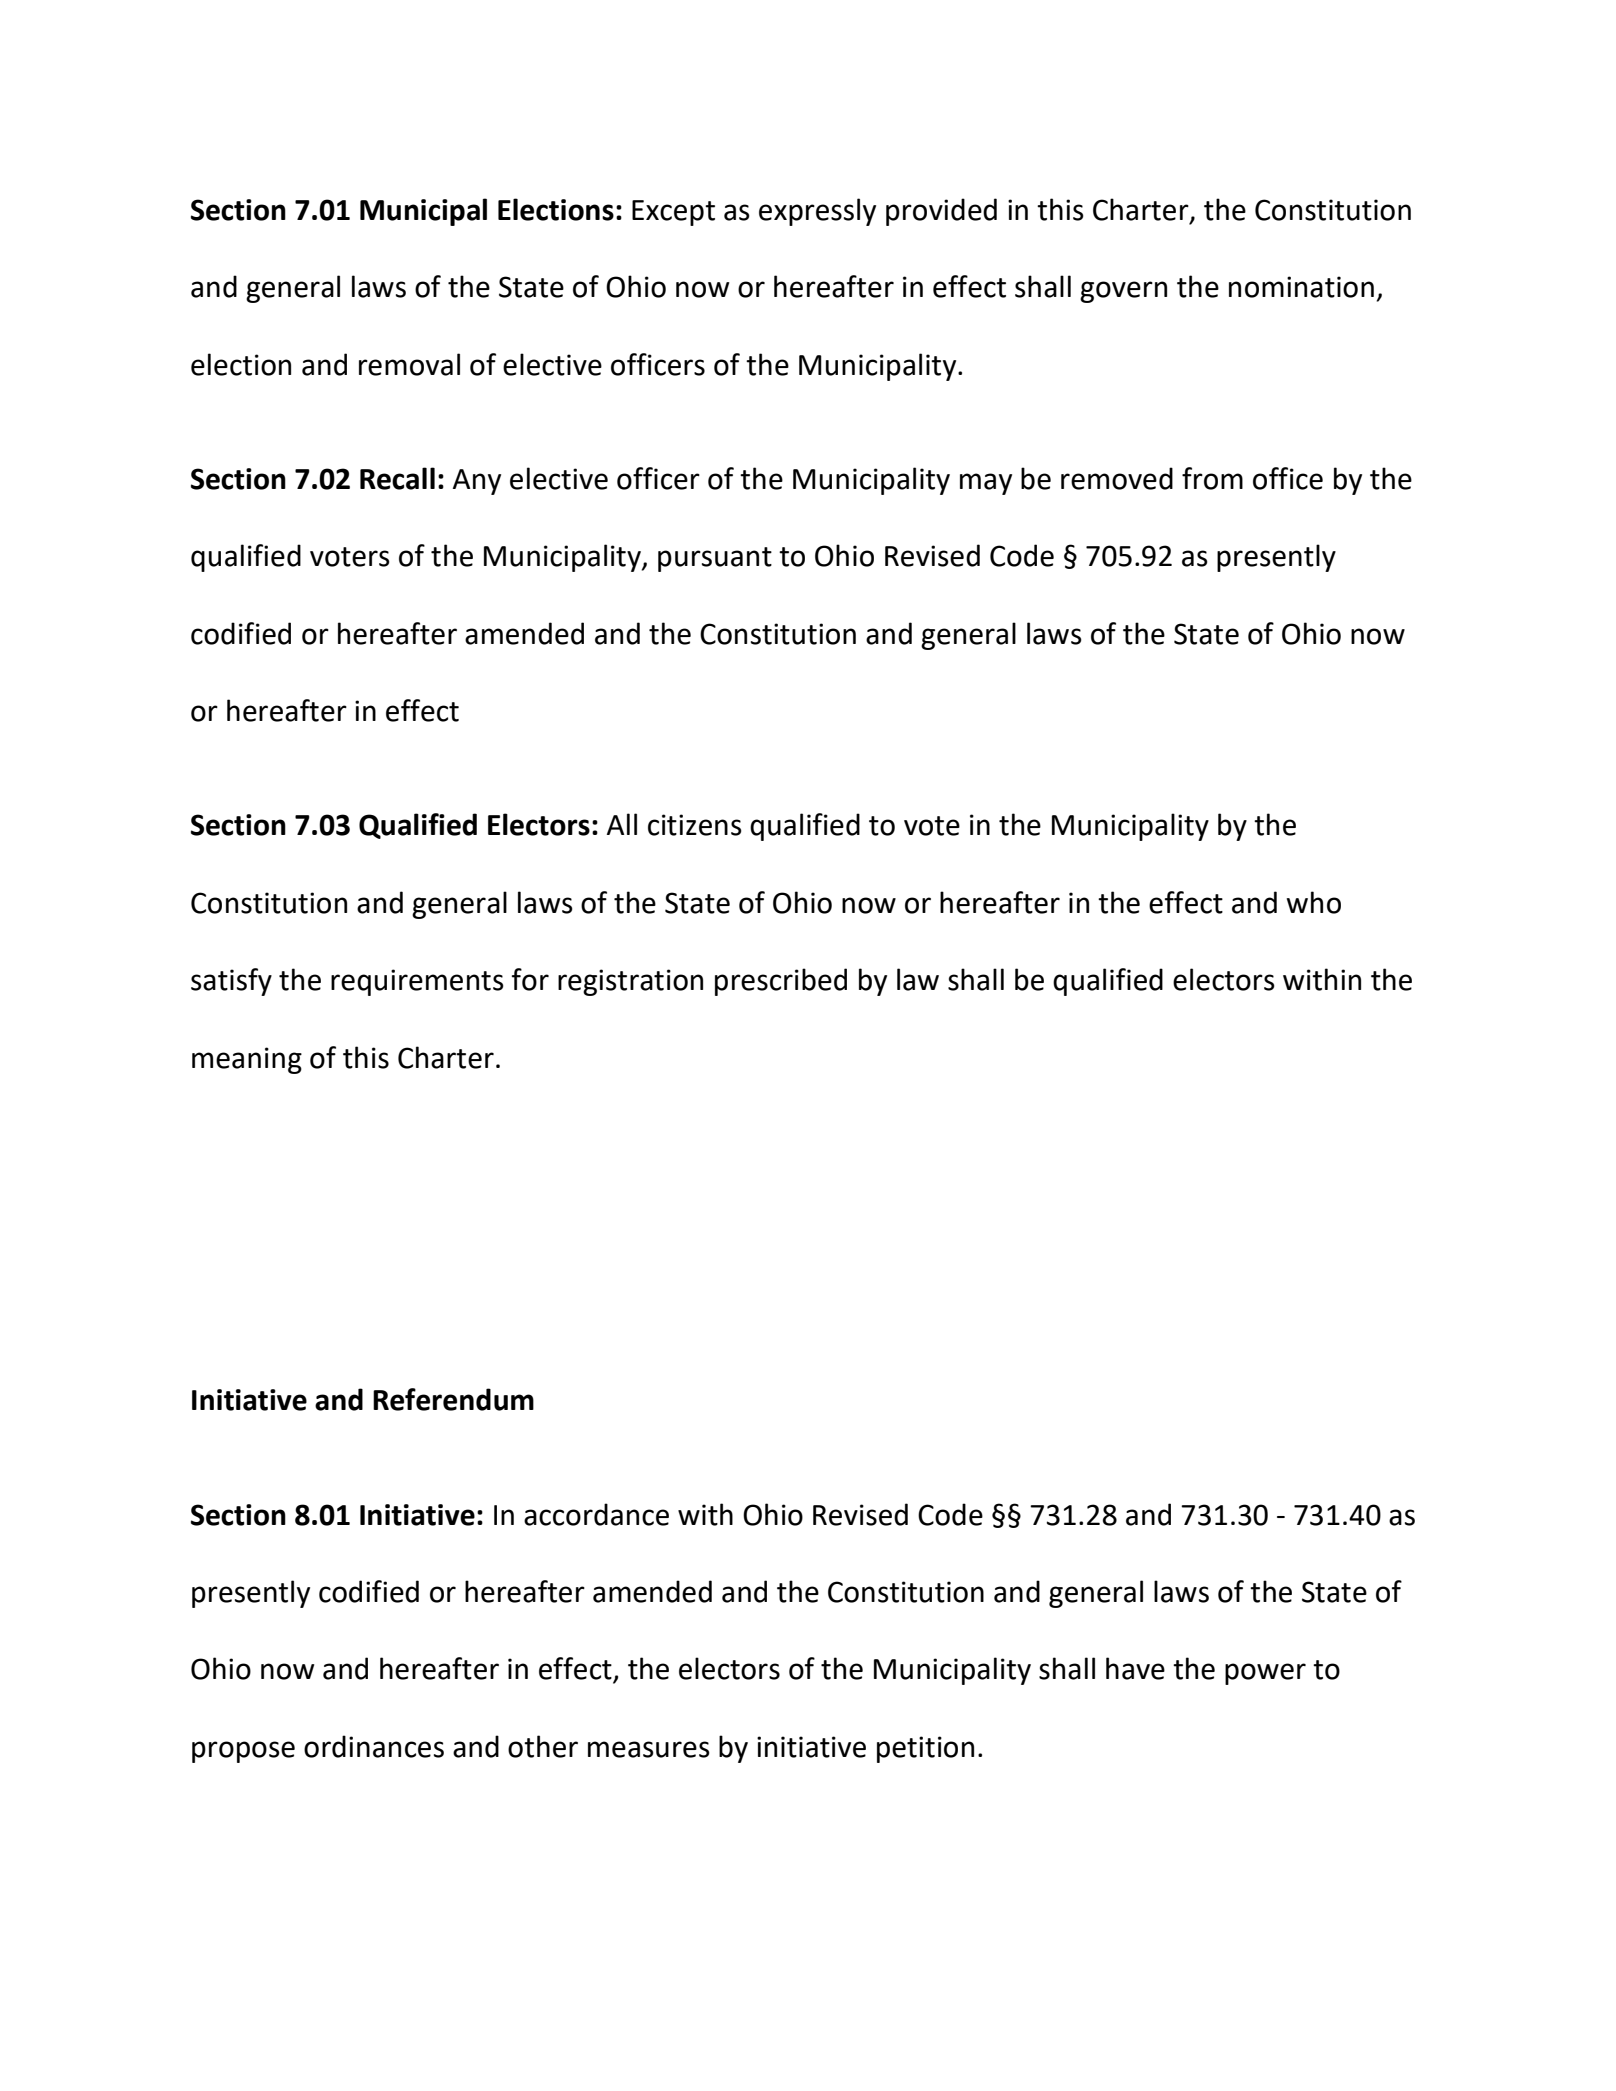 This screenshot has width=1616, height=2091. What do you see at coordinates (409, 364) in the screenshot?
I see `removal` at bounding box center [409, 364].
